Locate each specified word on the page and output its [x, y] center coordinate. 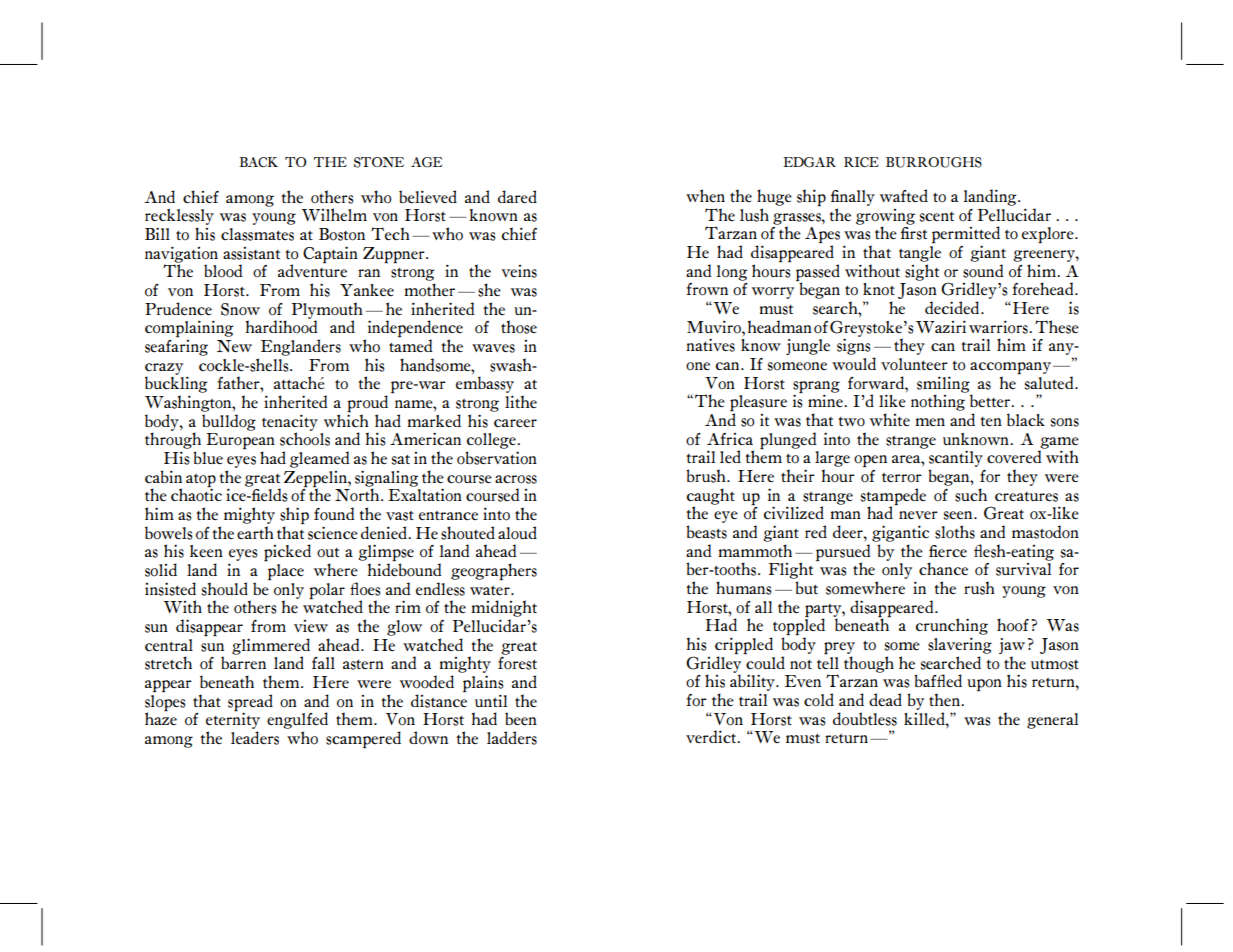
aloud [517, 533]
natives [710, 345]
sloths [955, 532]
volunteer [914, 364]
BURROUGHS [934, 162]
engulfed [297, 720]
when [705, 195]
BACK [258, 162]
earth [255, 532]
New [234, 346]
